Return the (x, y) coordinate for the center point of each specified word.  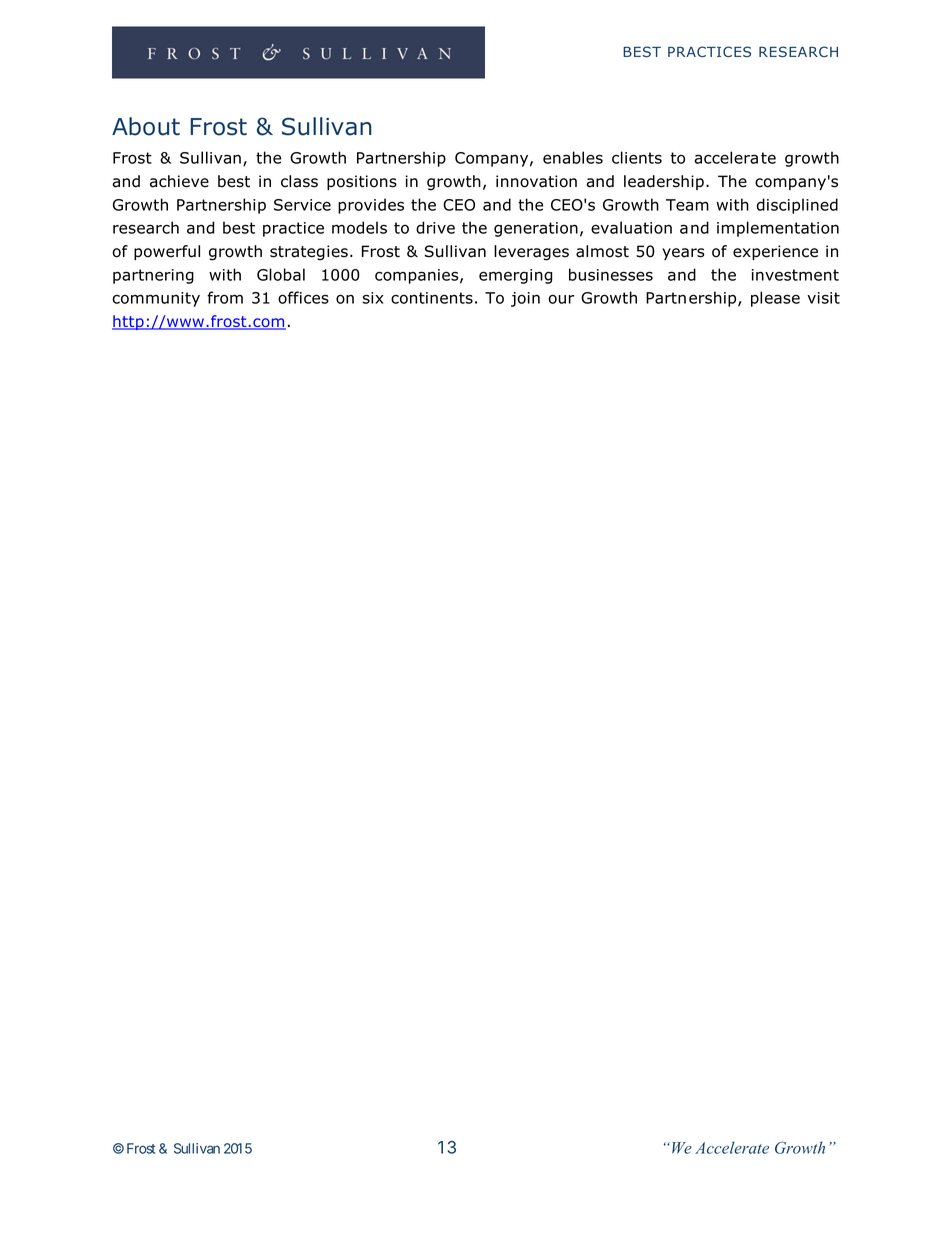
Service (302, 205)
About (146, 126)
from (225, 297)
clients (637, 157)
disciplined (797, 206)
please (775, 299)
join (525, 299)
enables (573, 157)
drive (435, 227)
